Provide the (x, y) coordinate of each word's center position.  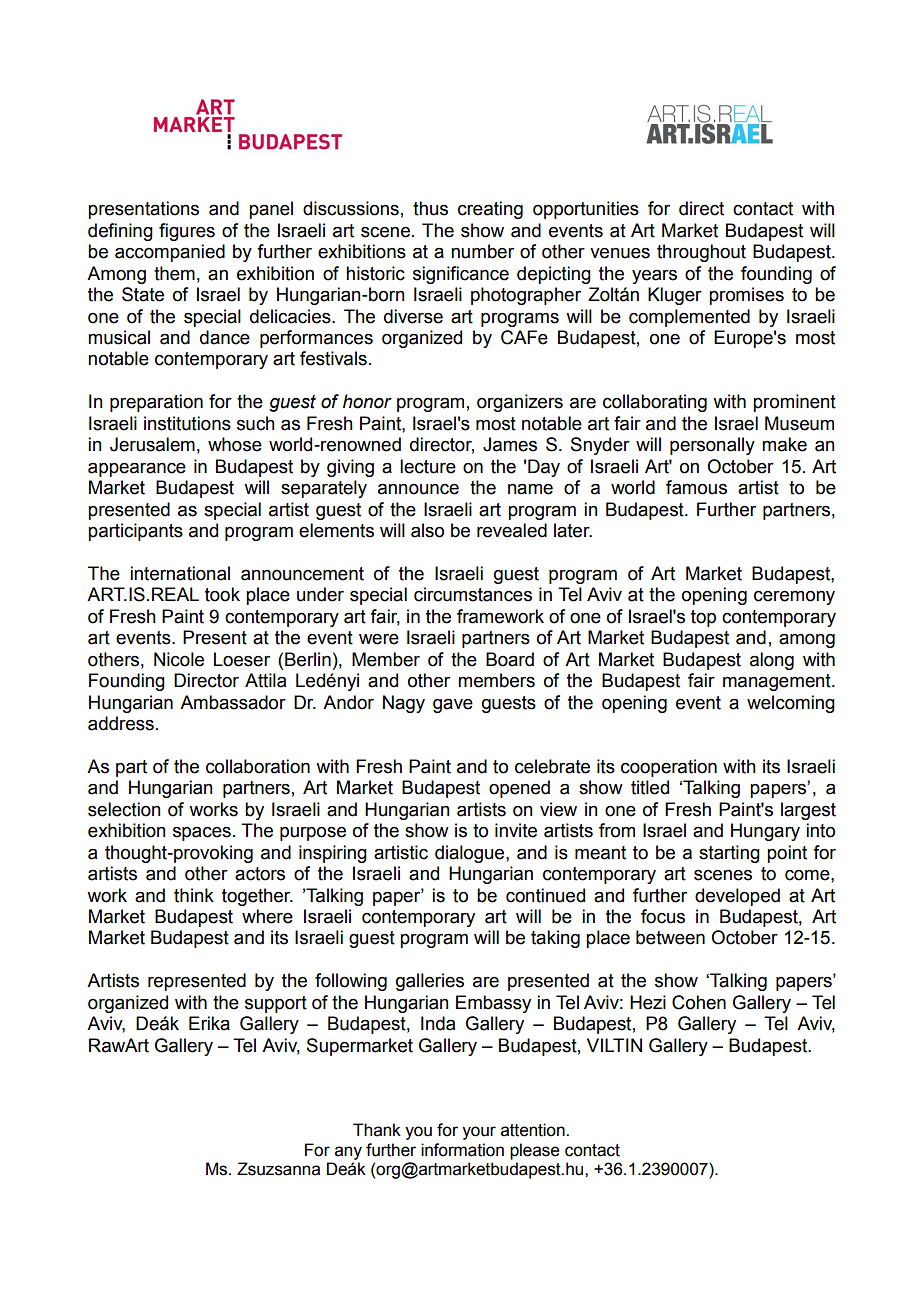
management (778, 682)
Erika (209, 1023)
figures (187, 232)
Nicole (179, 659)
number (482, 251)
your (479, 1133)
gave (453, 705)
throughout (701, 253)
